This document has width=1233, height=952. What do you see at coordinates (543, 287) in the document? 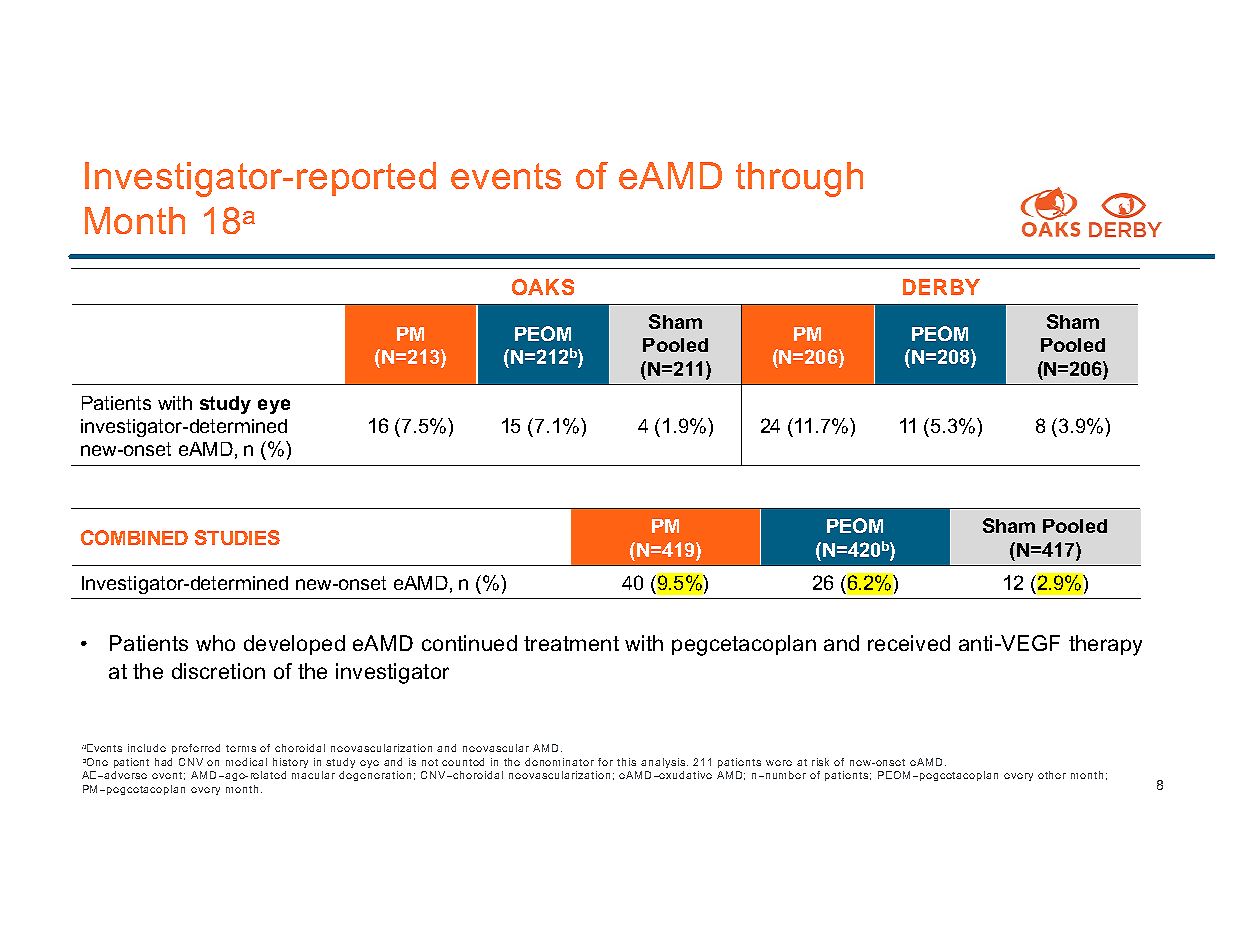
I see `OAKS` at bounding box center [543, 287].
